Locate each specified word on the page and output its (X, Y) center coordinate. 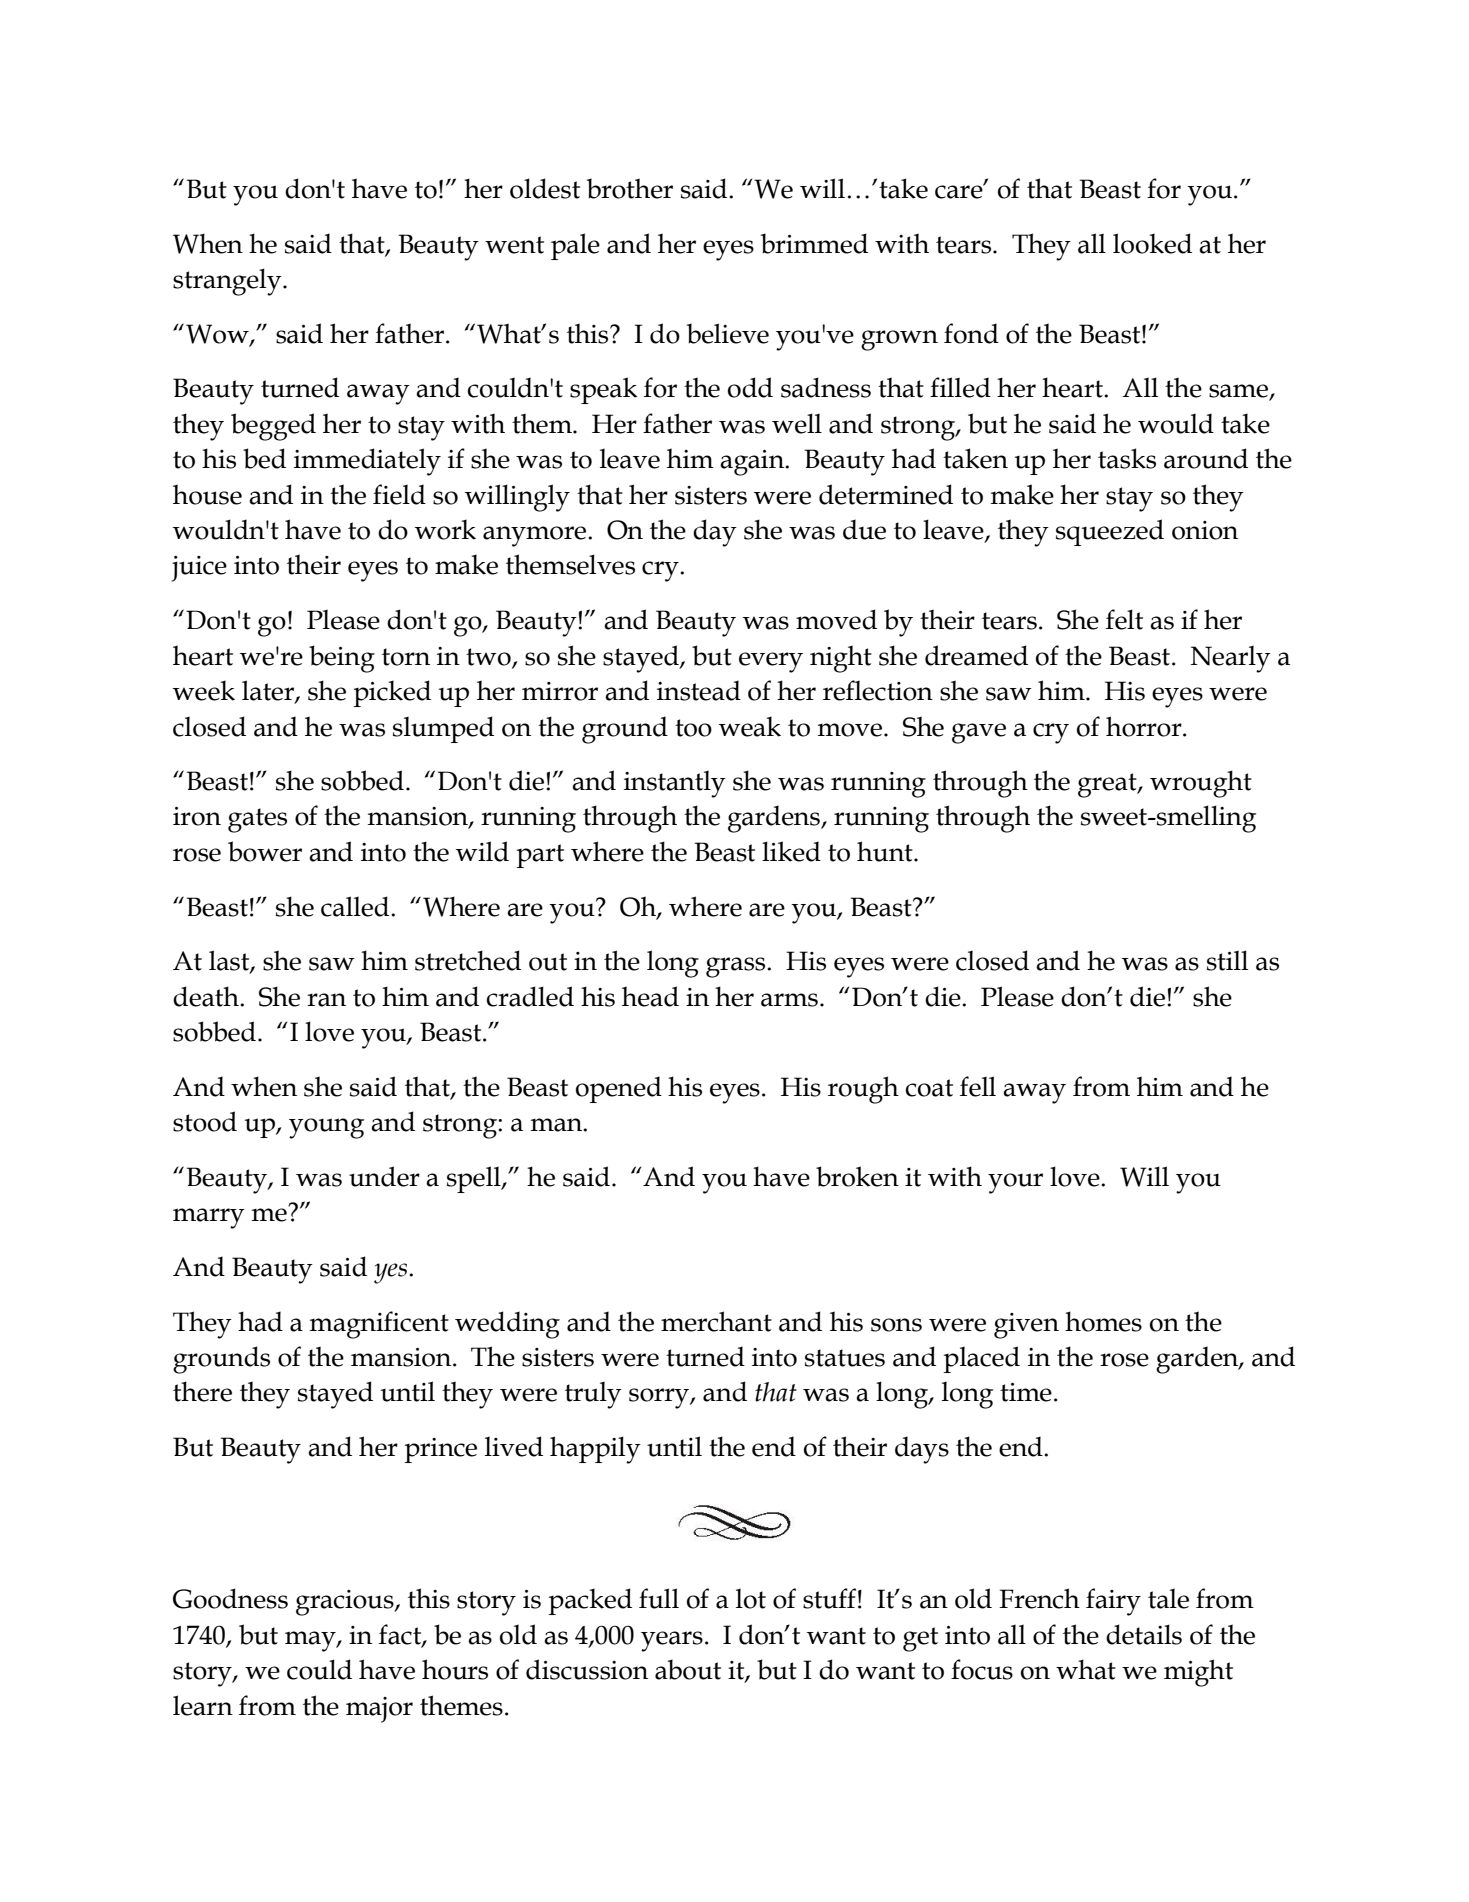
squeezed (1110, 532)
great (1108, 785)
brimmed (814, 243)
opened (619, 1089)
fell (978, 1086)
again (753, 463)
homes (1103, 1321)
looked (1152, 243)
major (379, 1710)
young (326, 1128)
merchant (716, 1321)
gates (257, 820)
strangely (228, 282)
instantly (675, 784)
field (399, 494)
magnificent (379, 1325)
